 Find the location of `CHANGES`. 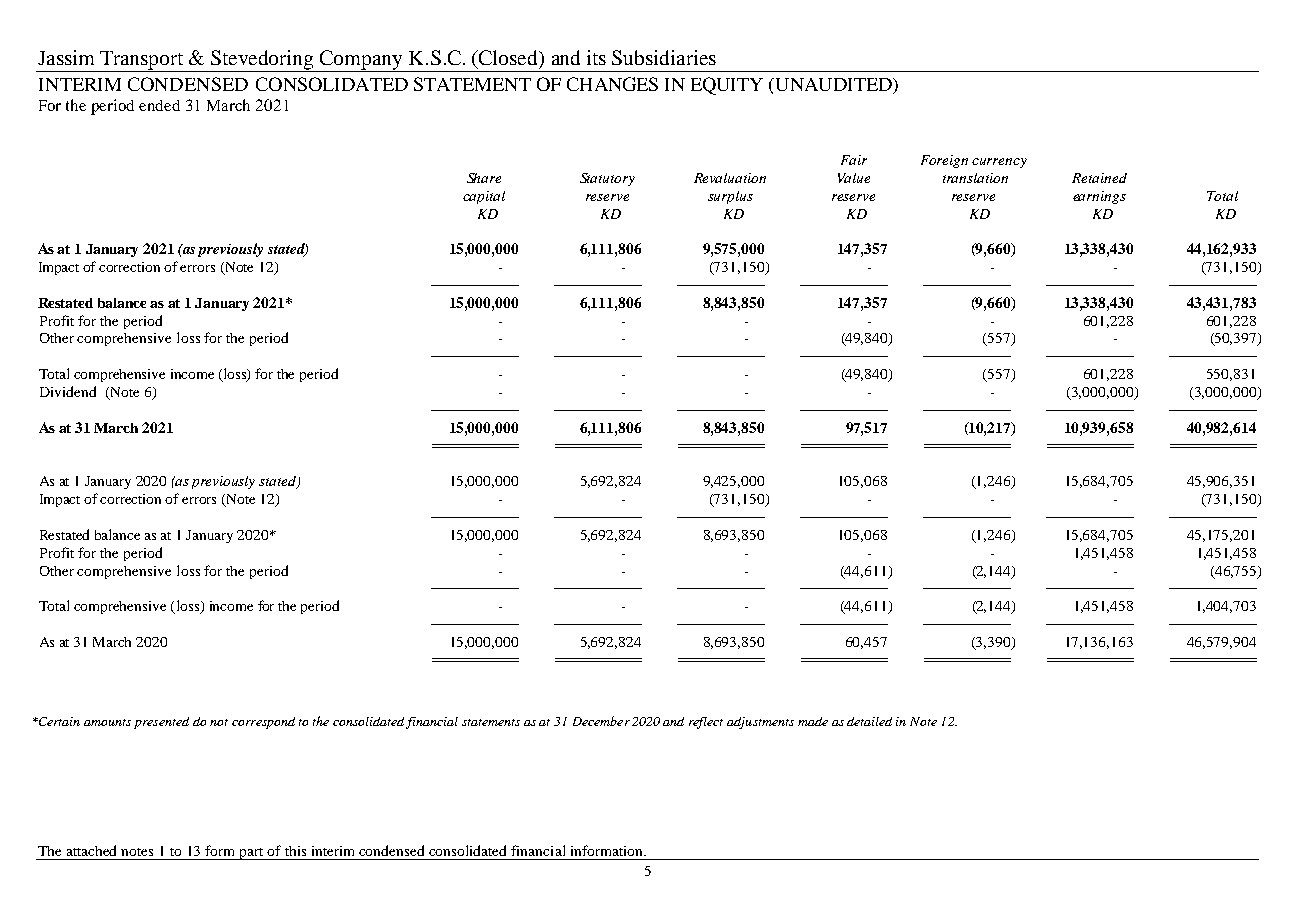

CHANGES is located at coordinates (612, 84).
